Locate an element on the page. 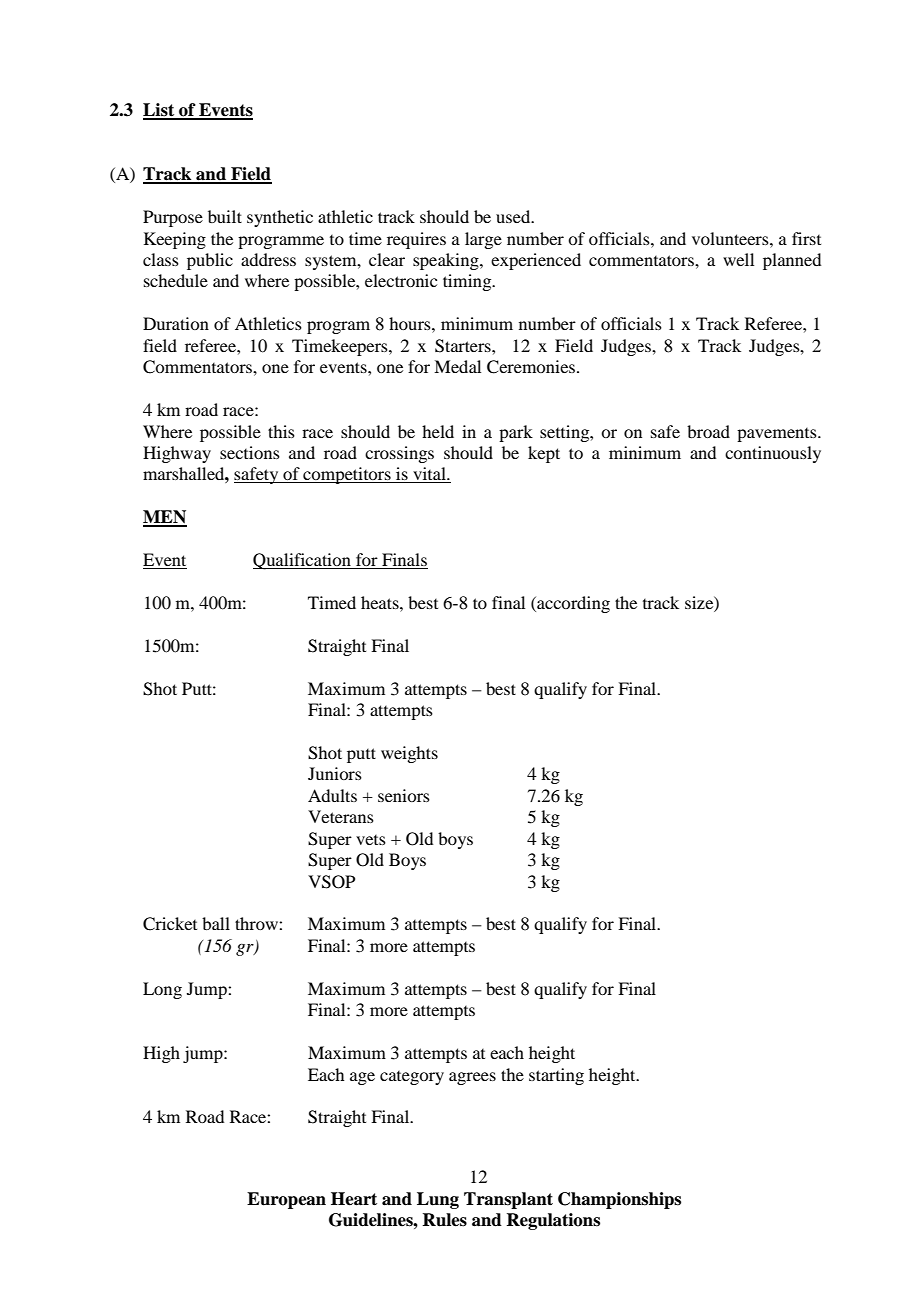 This document has width=924, height=1308. continuously is located at coordinates (773, 454).
